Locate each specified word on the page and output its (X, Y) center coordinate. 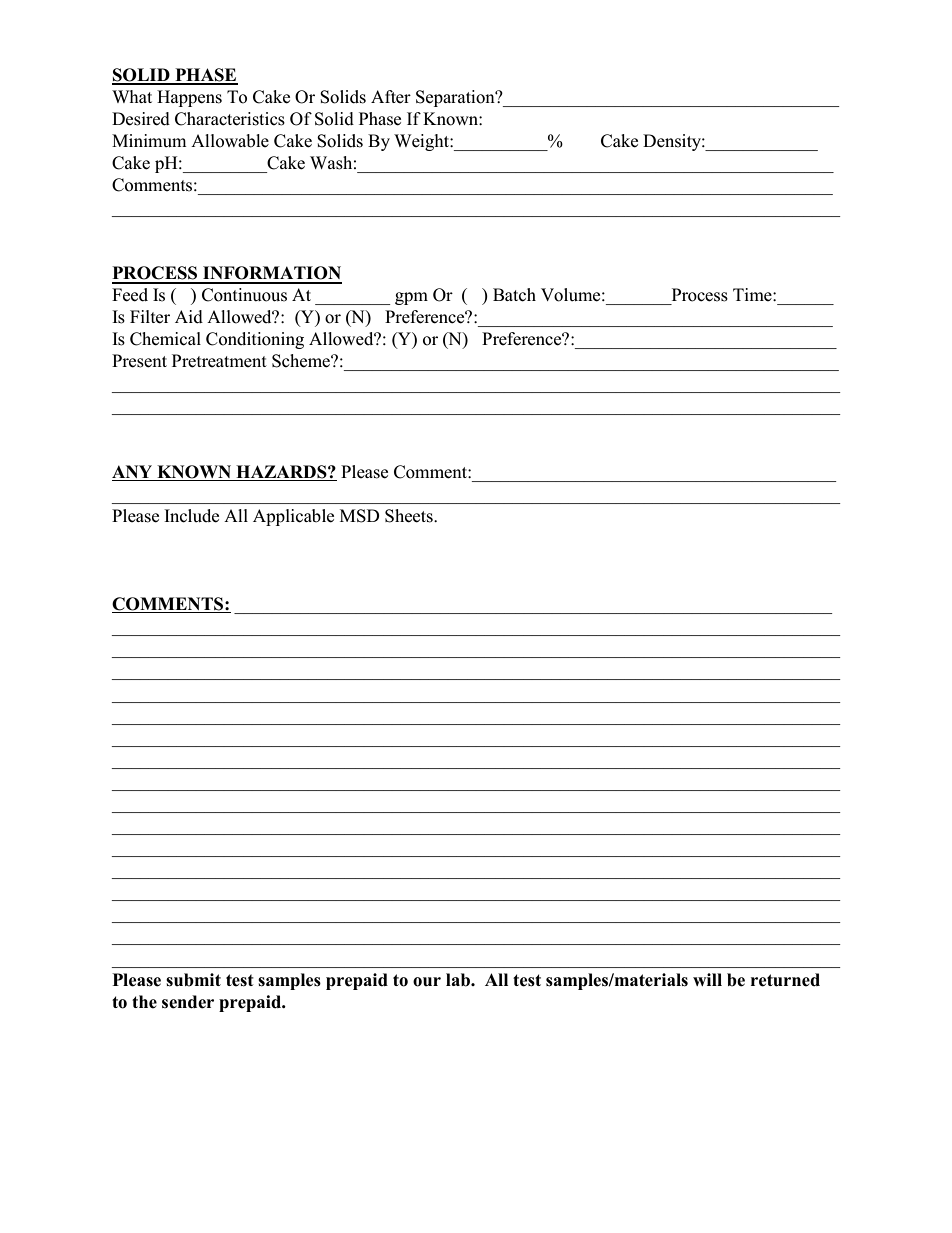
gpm (411, 298)
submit (193, 980)
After (391, 96)
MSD (360, 516)
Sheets (410, 516)
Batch (514, 295)
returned (785, 980)
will (707, 979)
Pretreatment (219, 361)
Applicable (293, 517)
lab (459, 980)
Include (191, 516)
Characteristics (230, 119)
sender (188, 1002)
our (427, 982)
